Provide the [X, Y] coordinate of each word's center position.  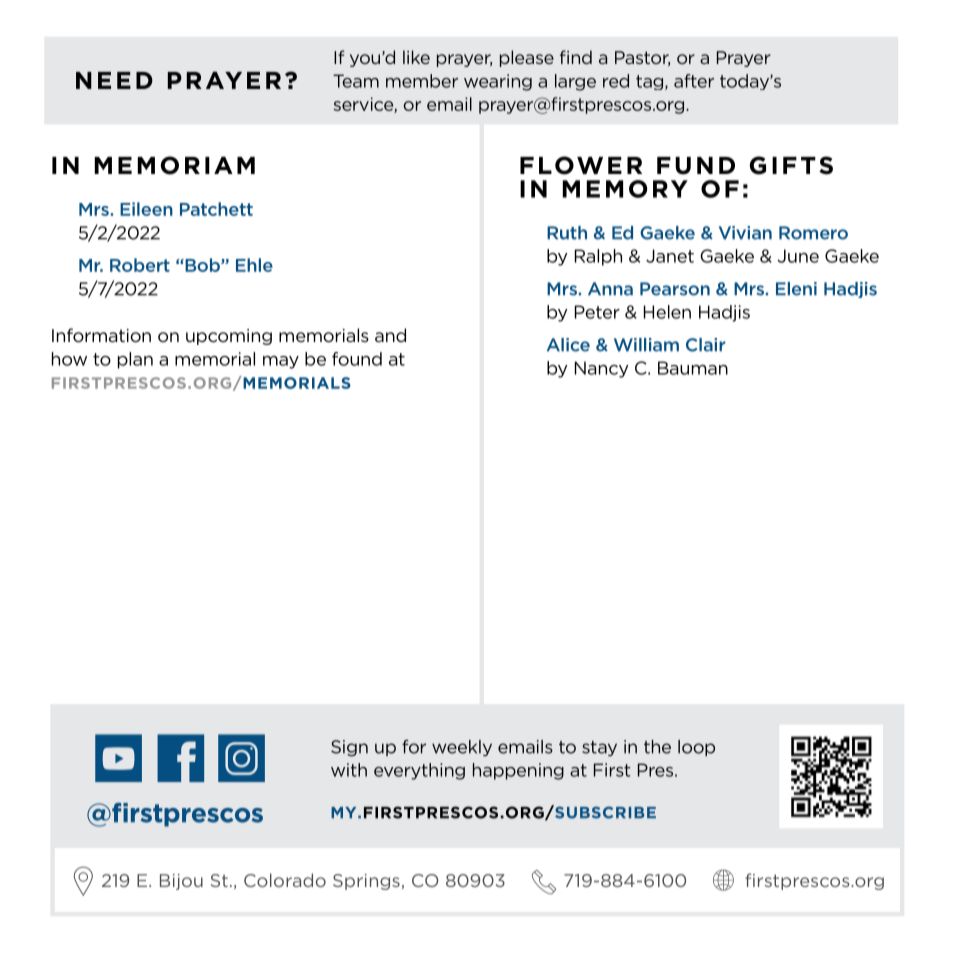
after [694, 81]
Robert [140, 265]
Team [356, 81]
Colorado [285, 880]
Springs [366, 882]
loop [696, 748]
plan [135, 360]
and [390, 335]
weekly [462, 748]
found [357, 359]
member [422, 81]
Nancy [602, 369]
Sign [349, 748]
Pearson [675, 289]
